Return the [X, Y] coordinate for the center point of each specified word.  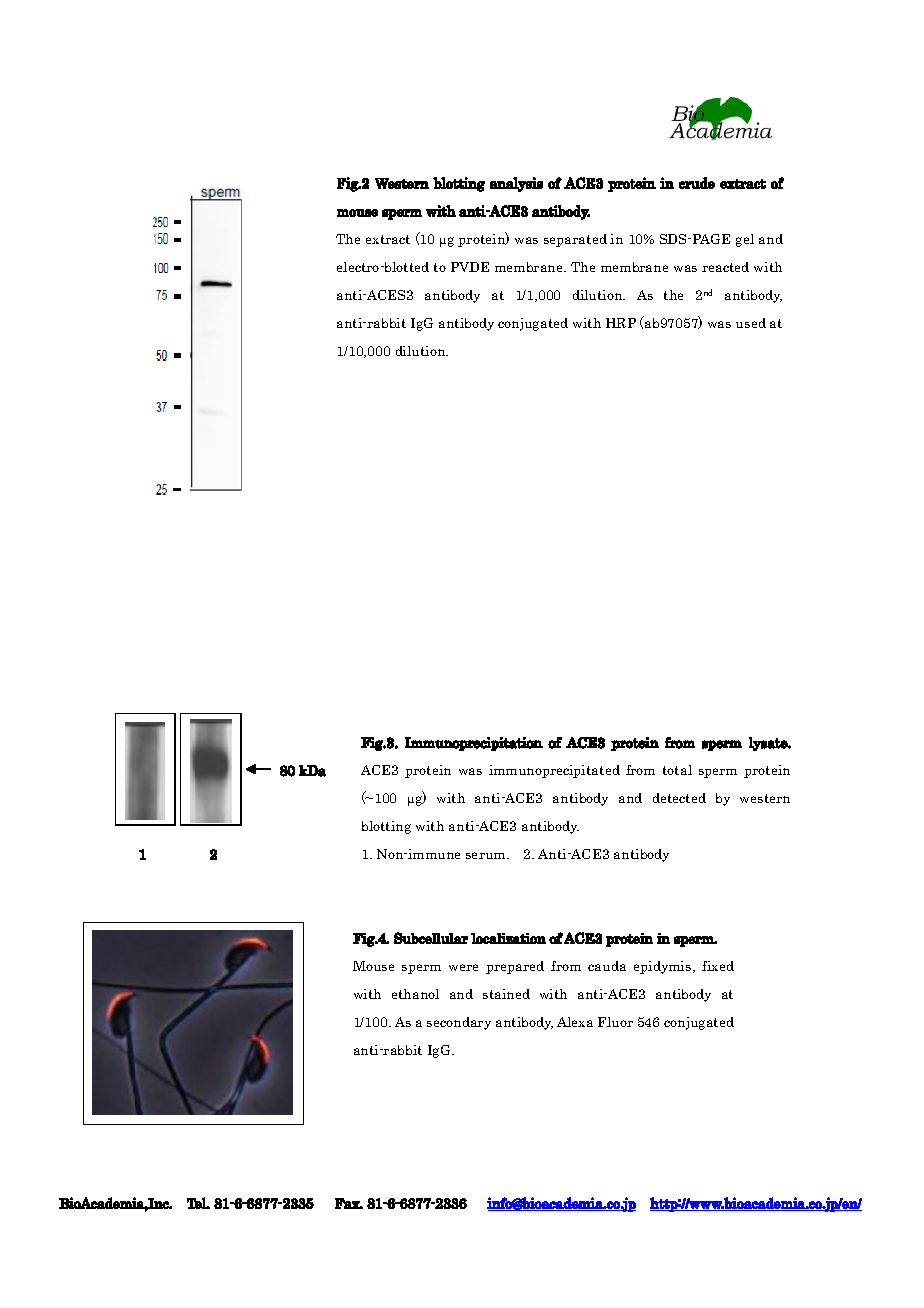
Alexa [575, 1022]
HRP [621, 323]
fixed [718, 966]
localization [508, 938]
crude [697, 183]
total [677, 770]
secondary [459, 1023]
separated [575, 240]
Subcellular [431, 938]
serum [487, 855]
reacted [725, 267]
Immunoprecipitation [474, 744]
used [751, 323]
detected [679, 798]
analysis [516, 184]
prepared [515, 967]
